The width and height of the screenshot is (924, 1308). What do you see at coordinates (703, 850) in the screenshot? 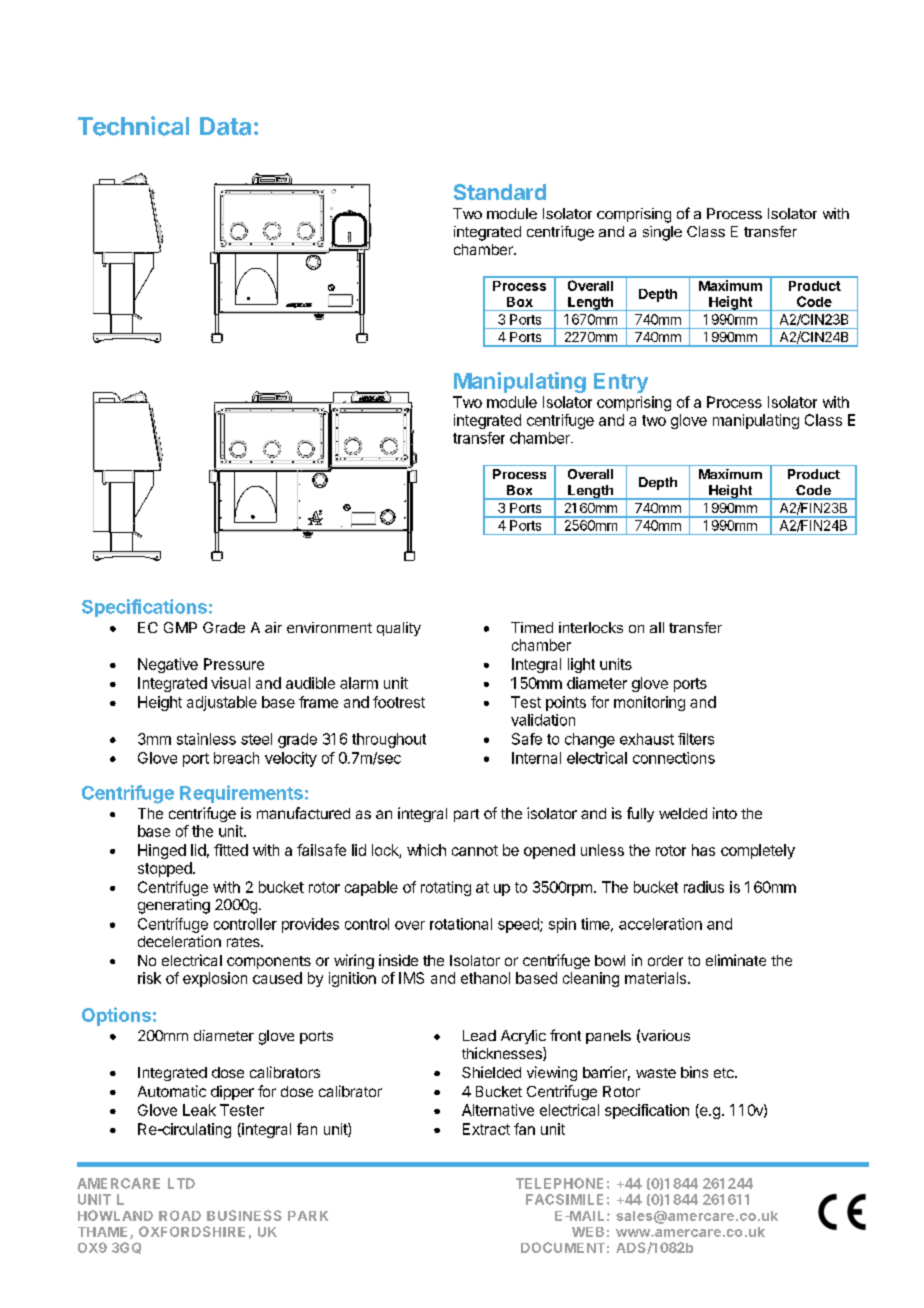
I see `has` at bounding box center [703, 850].
